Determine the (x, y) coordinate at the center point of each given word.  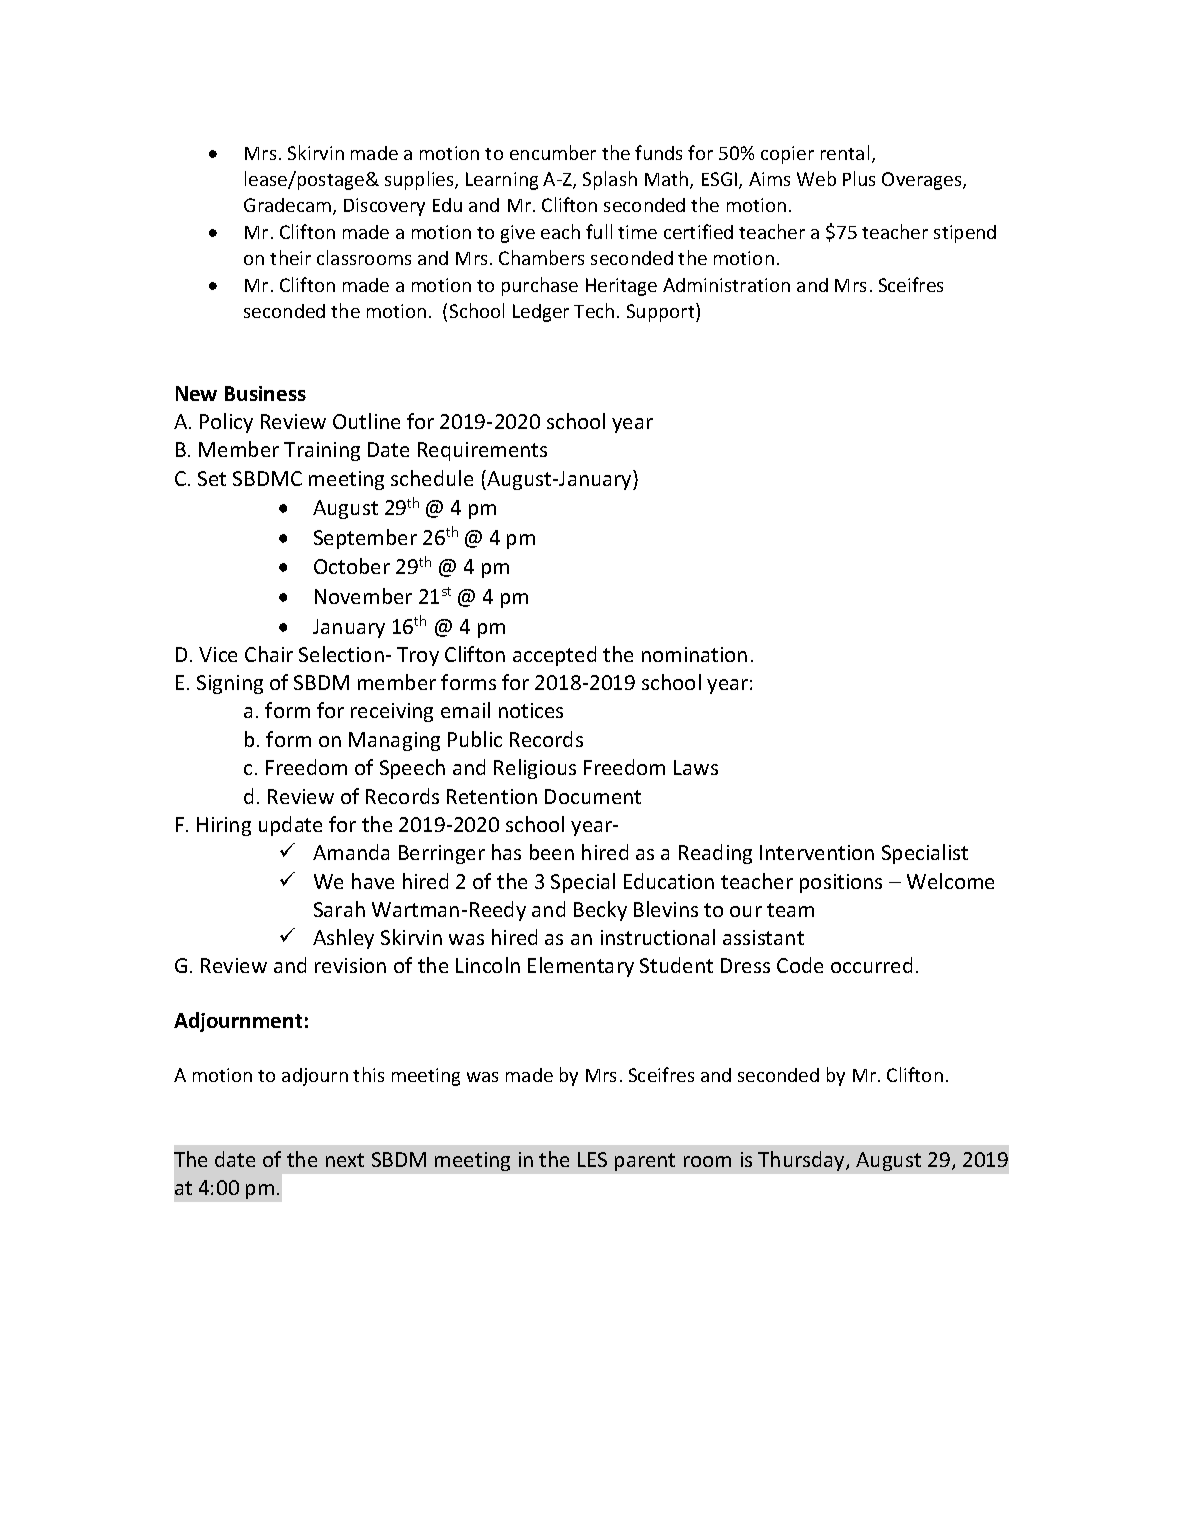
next (345, 1160)
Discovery (384, 207)
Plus (859, 178)
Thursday (802, 1161)
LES (592, 1159)
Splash (610, 180)
